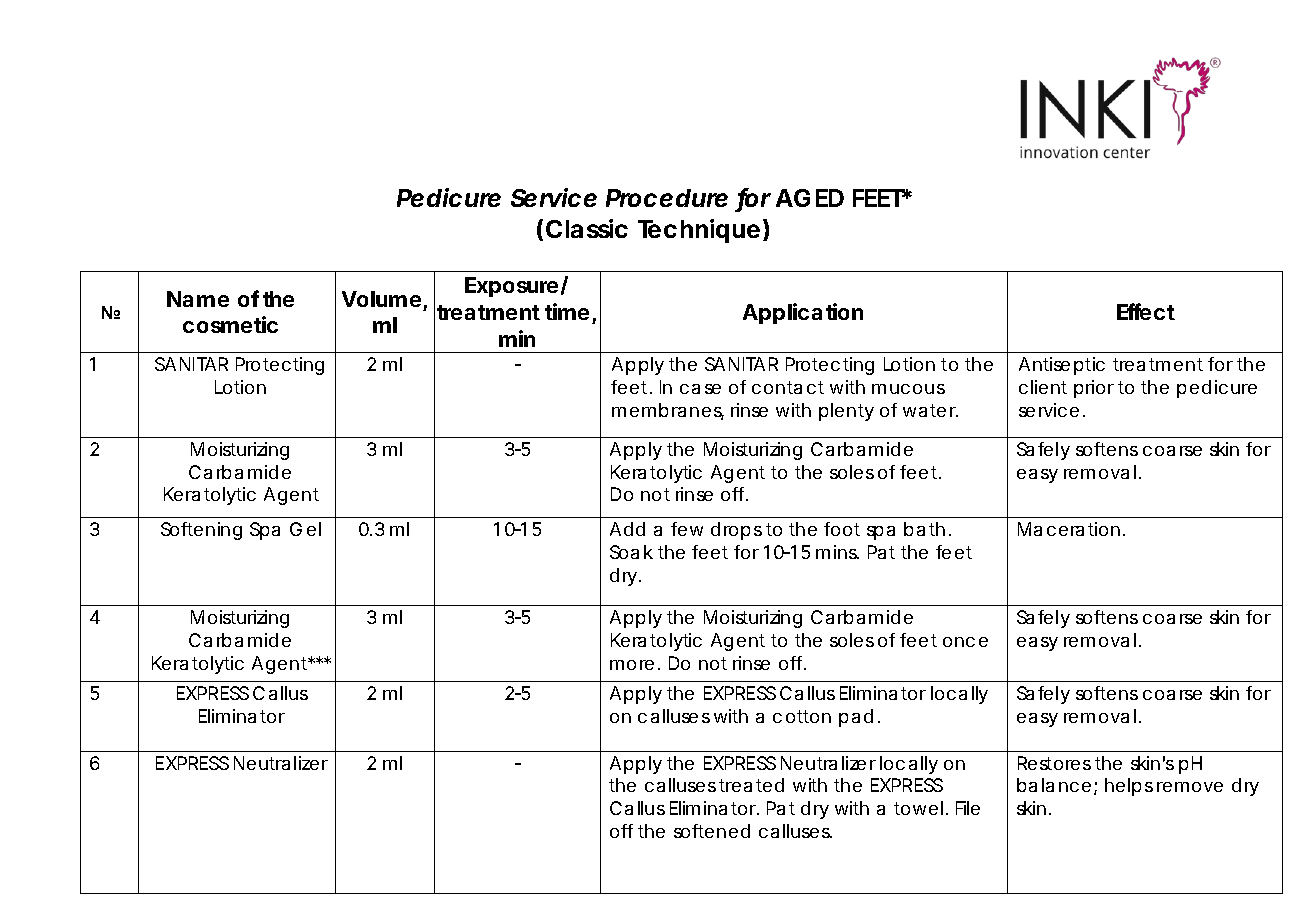 The height and width of the screenshot is (924, 1307). What do you see at coordinates (381, 299) in the screenshot?
I see `Volume` at bounding box center [381, 299].
